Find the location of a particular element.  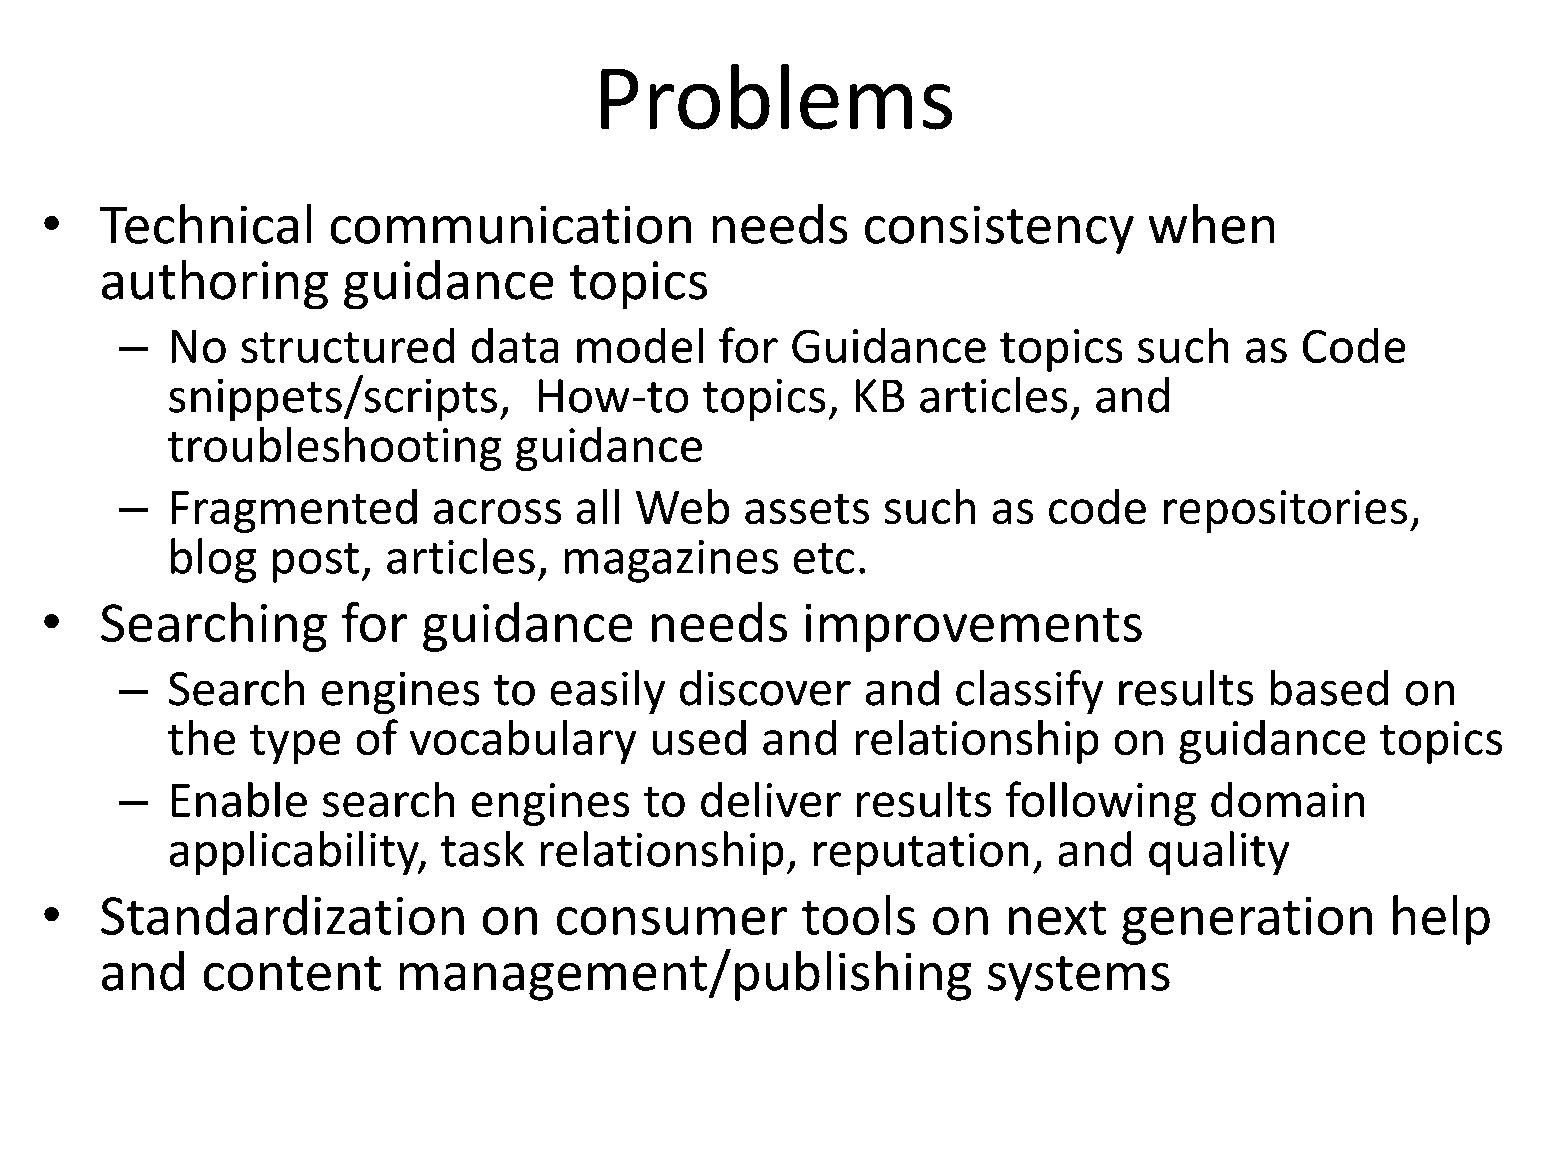

repositories is located at coordinates (1285, 511).
